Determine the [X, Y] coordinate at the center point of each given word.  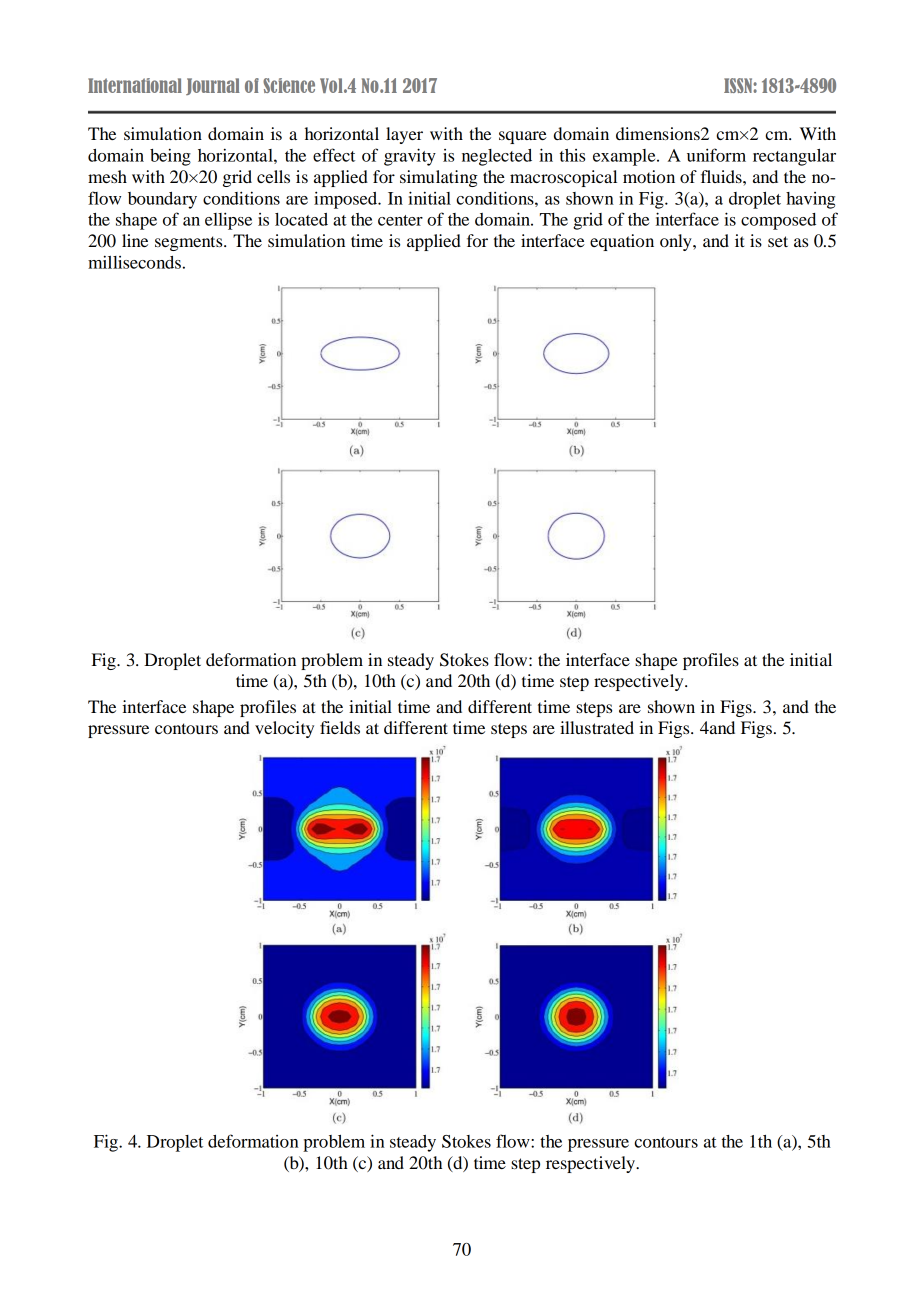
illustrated [597, 727]
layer [404, 135]
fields [340, 727]
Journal [213, 86]
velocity [284, 729]
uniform [716, 155]
